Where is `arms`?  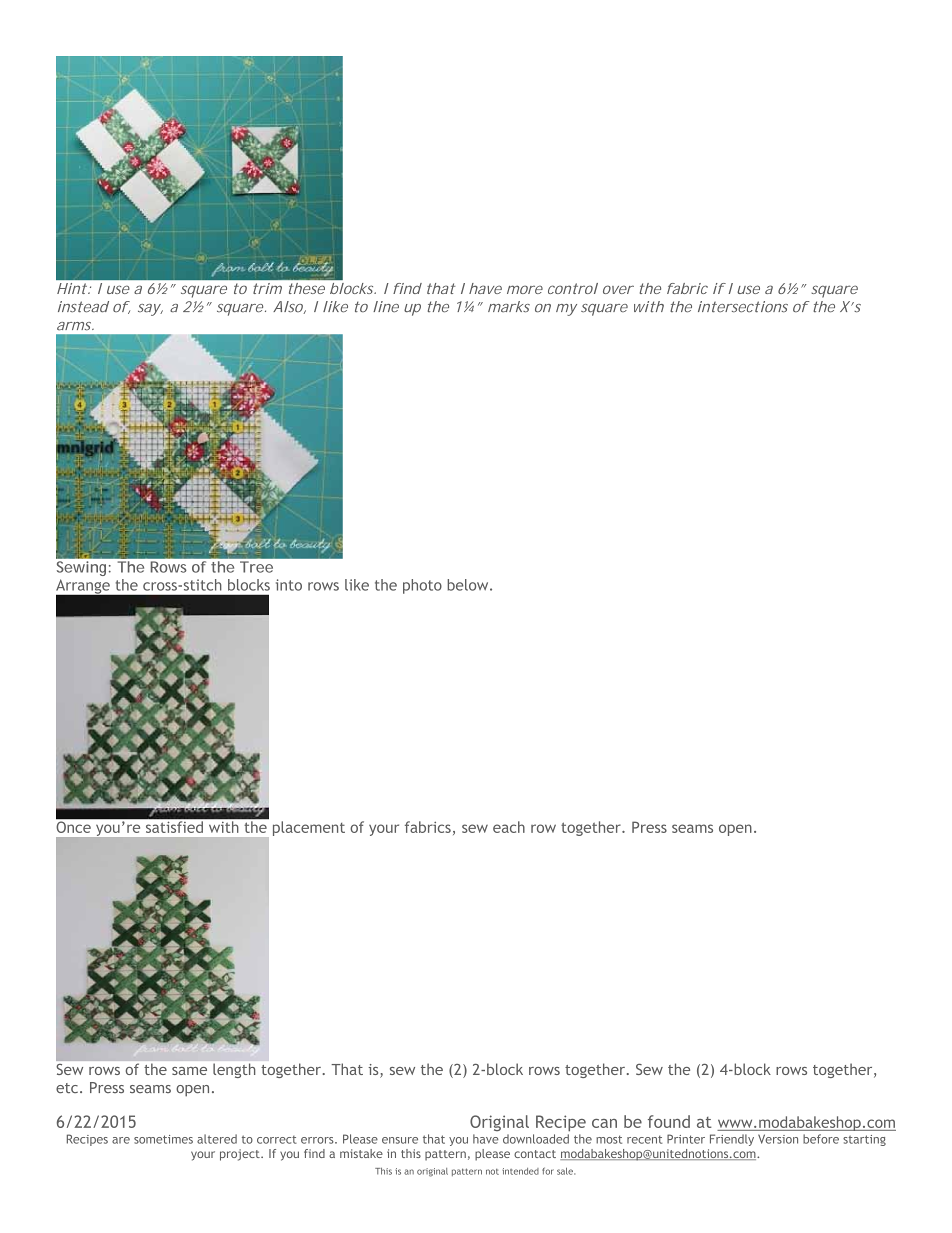 arms is located at coordinates (75, 326).
